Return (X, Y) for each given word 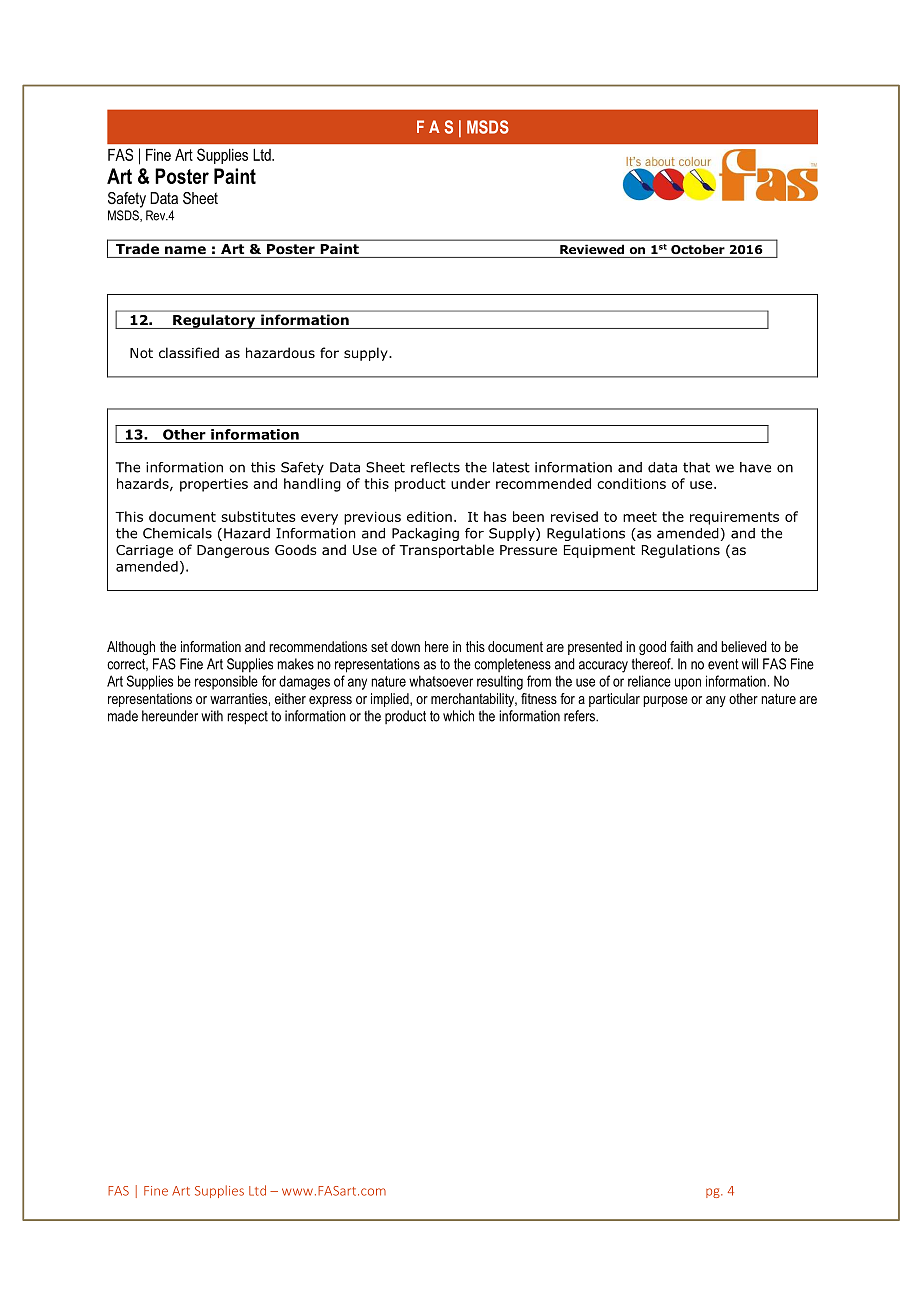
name (185, 250)
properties (214, 485)
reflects (435, 467)
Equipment (599, 551)
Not (141, 353)
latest (511, 467)
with (212, 716)
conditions (631, 483)
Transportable (446, 551)
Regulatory (214, 321)
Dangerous (233, 551)
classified (189, 352)
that (696, 467)
